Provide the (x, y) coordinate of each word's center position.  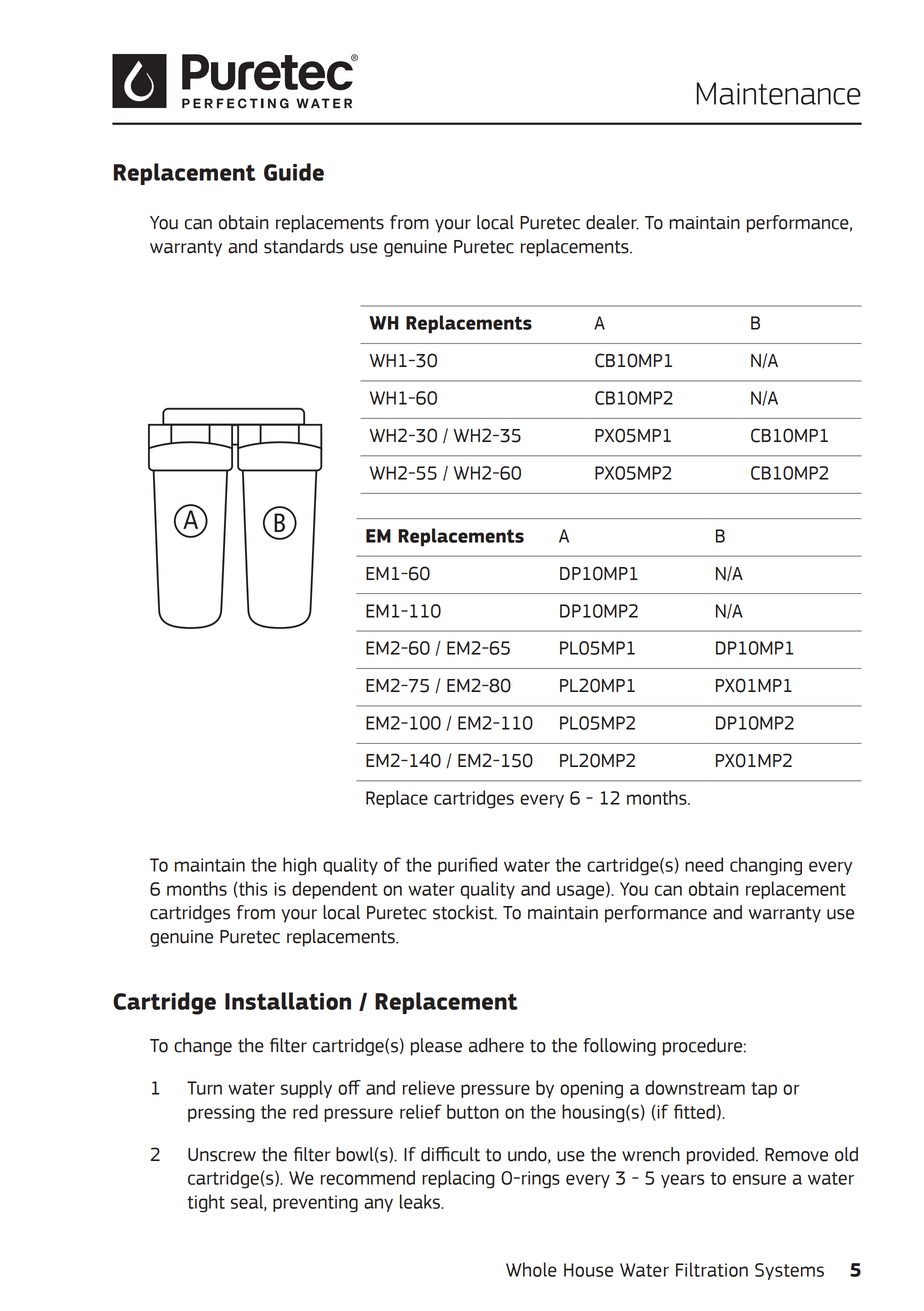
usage (582, 892)
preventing (315, 1204)
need (704, 864)
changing (766, 866)
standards (304, 246)
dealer (612, 222)
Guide (294, 172)
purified (467, 866)
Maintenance (779, 93)
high (300, 866)
